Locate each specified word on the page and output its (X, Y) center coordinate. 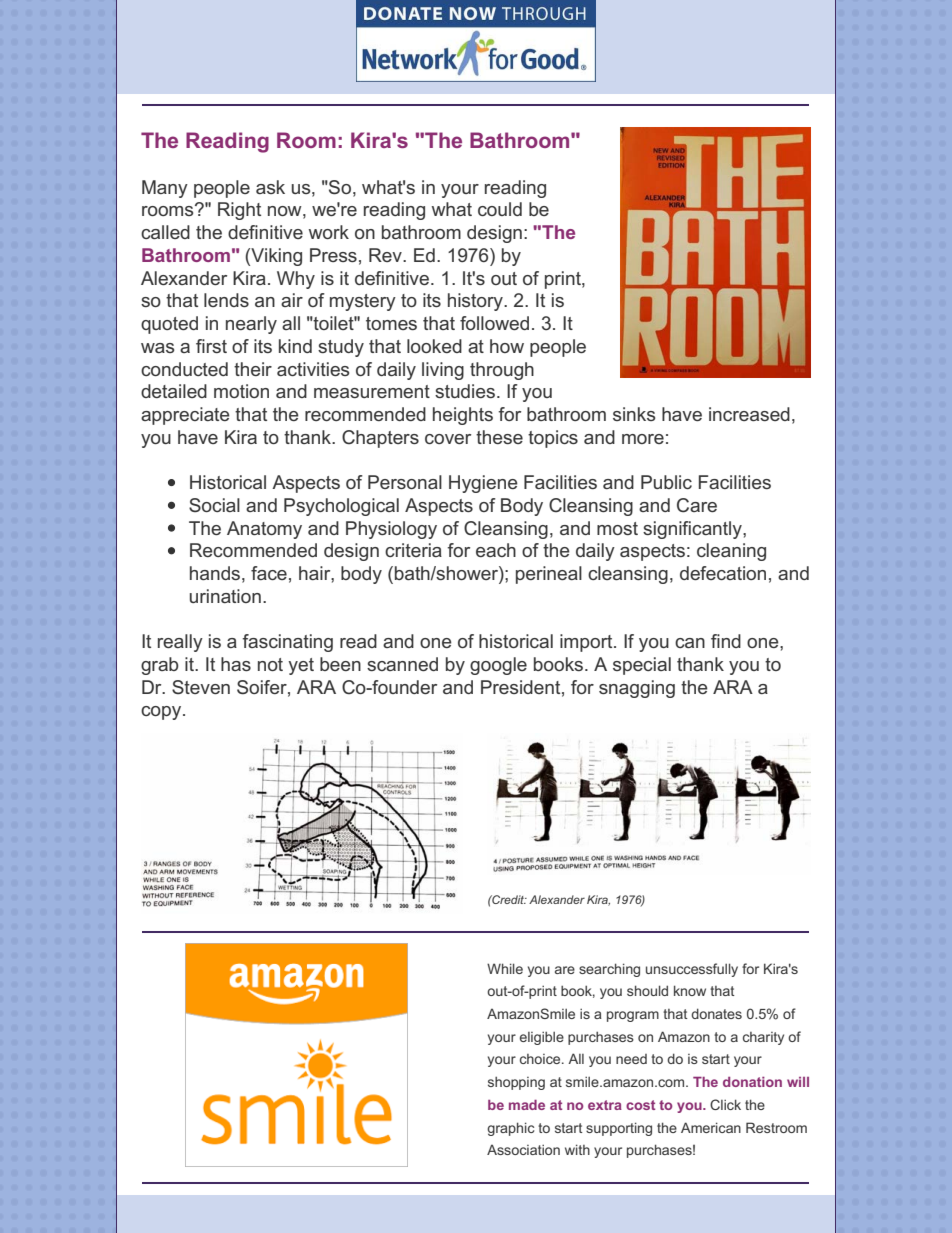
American (711, 1127)
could (500, 209)
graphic (510, 1129)
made (527, 1105)
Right (239, 211)
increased (749, 414)
